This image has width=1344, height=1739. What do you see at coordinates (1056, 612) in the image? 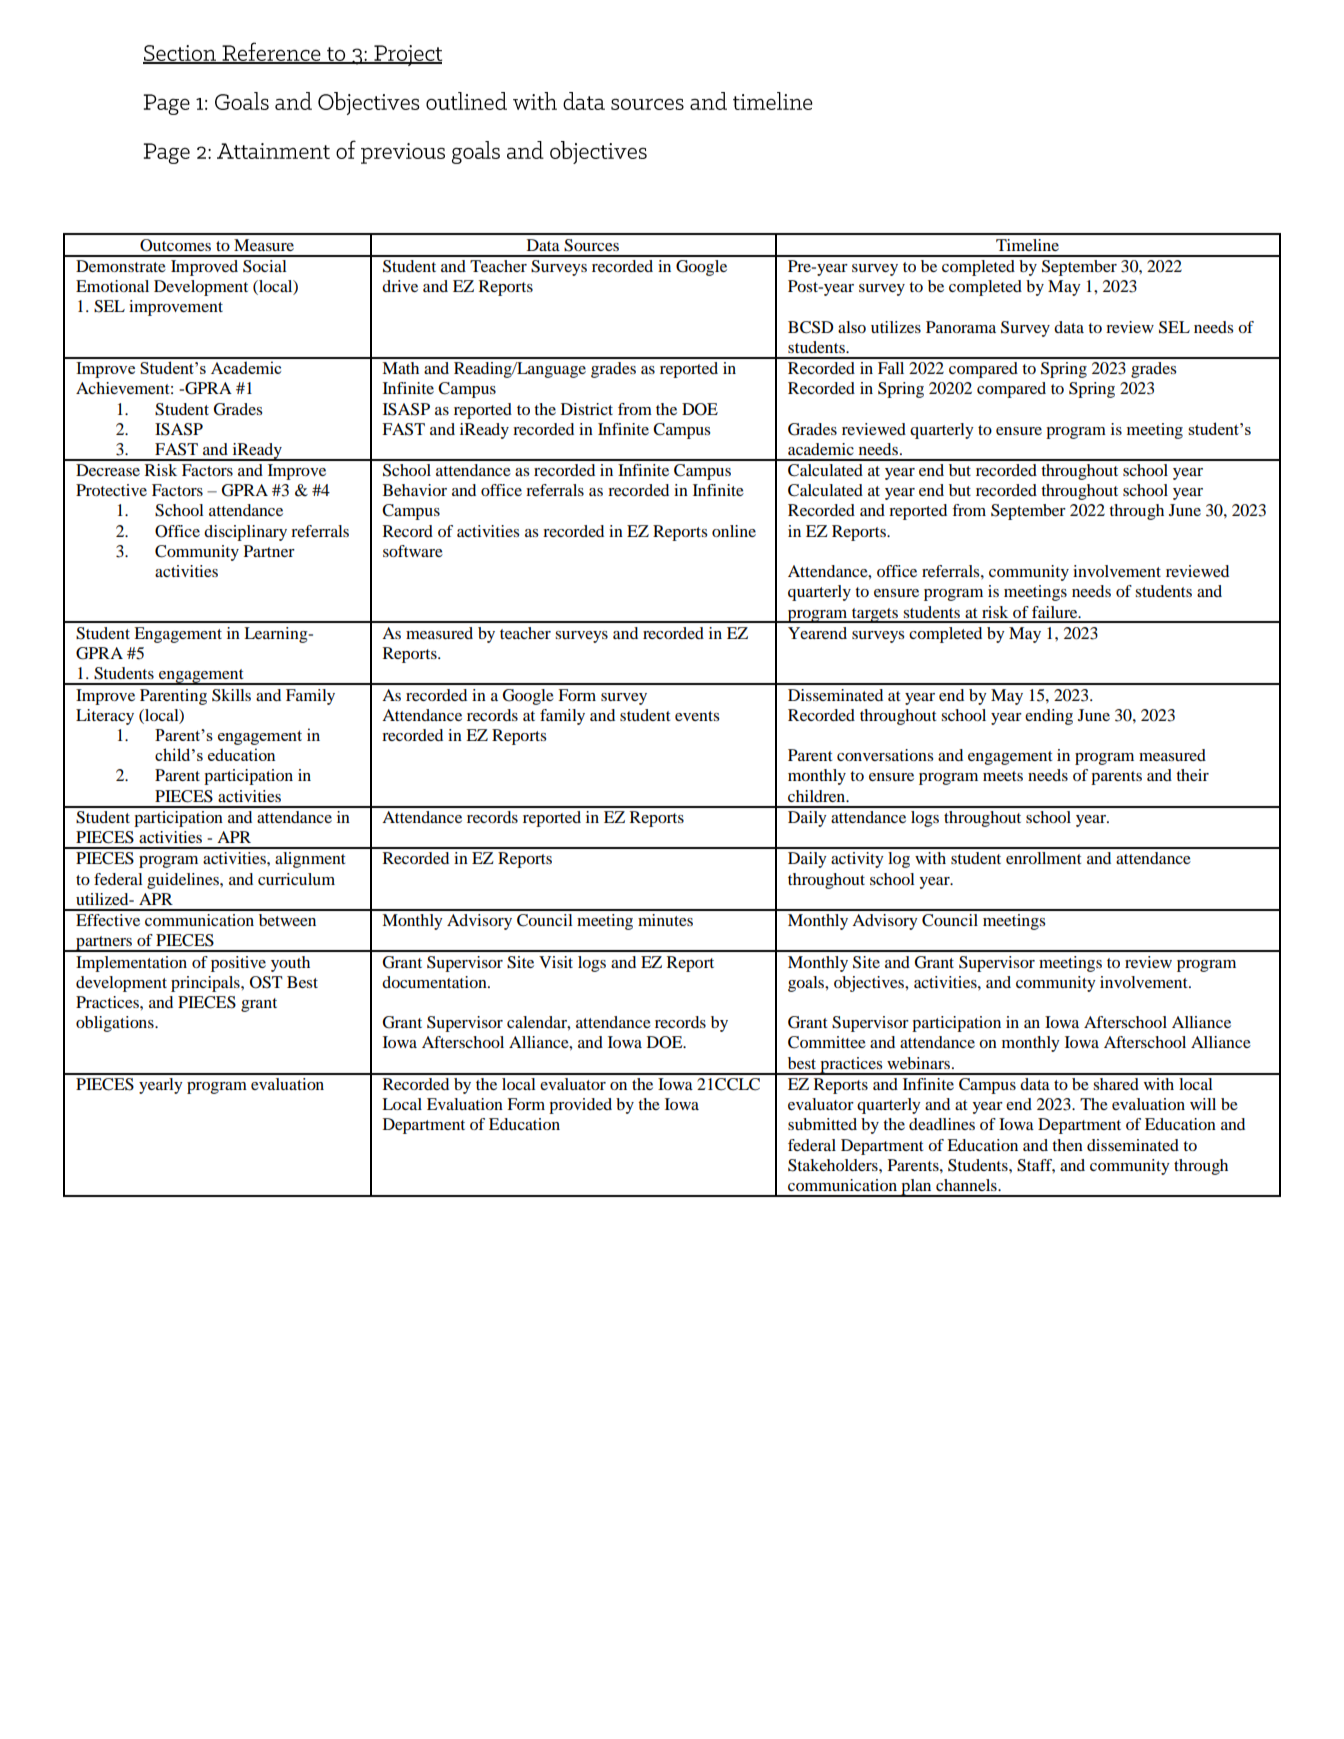
I see `failure` at bounding box center [1056, 612].
